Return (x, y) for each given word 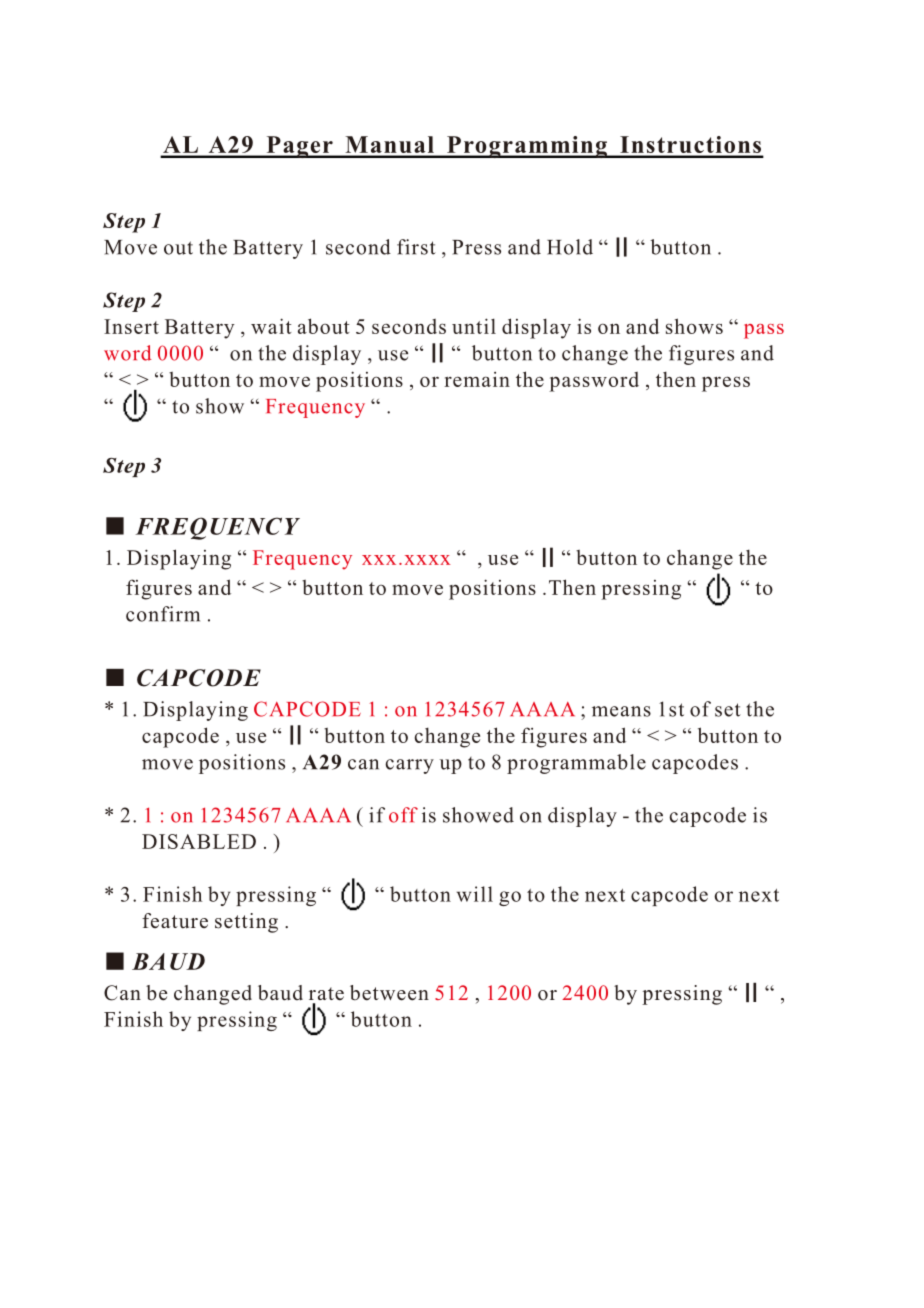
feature (175, 921)
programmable (576, 764)
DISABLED (199, 841)
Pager (299, 147)
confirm (163, 614)
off (403, 815)
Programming (527, 147)
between (389, 993)
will (475, 894)
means (621, 711)
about (324, 326)
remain (477, 379)
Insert (131, 326)
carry (409, 766)
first (416, 247)
